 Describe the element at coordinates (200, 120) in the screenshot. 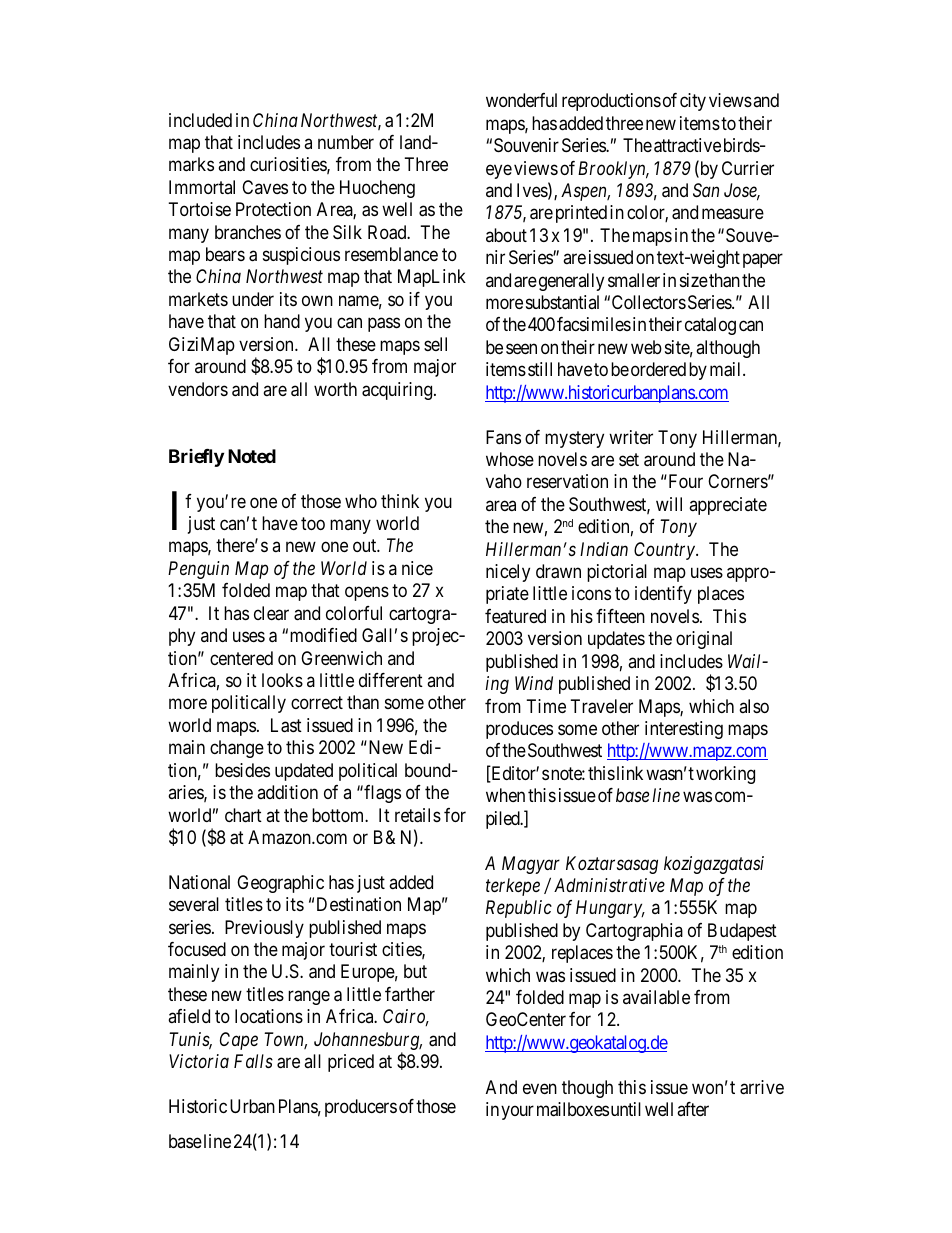

I see `included` at that location.
